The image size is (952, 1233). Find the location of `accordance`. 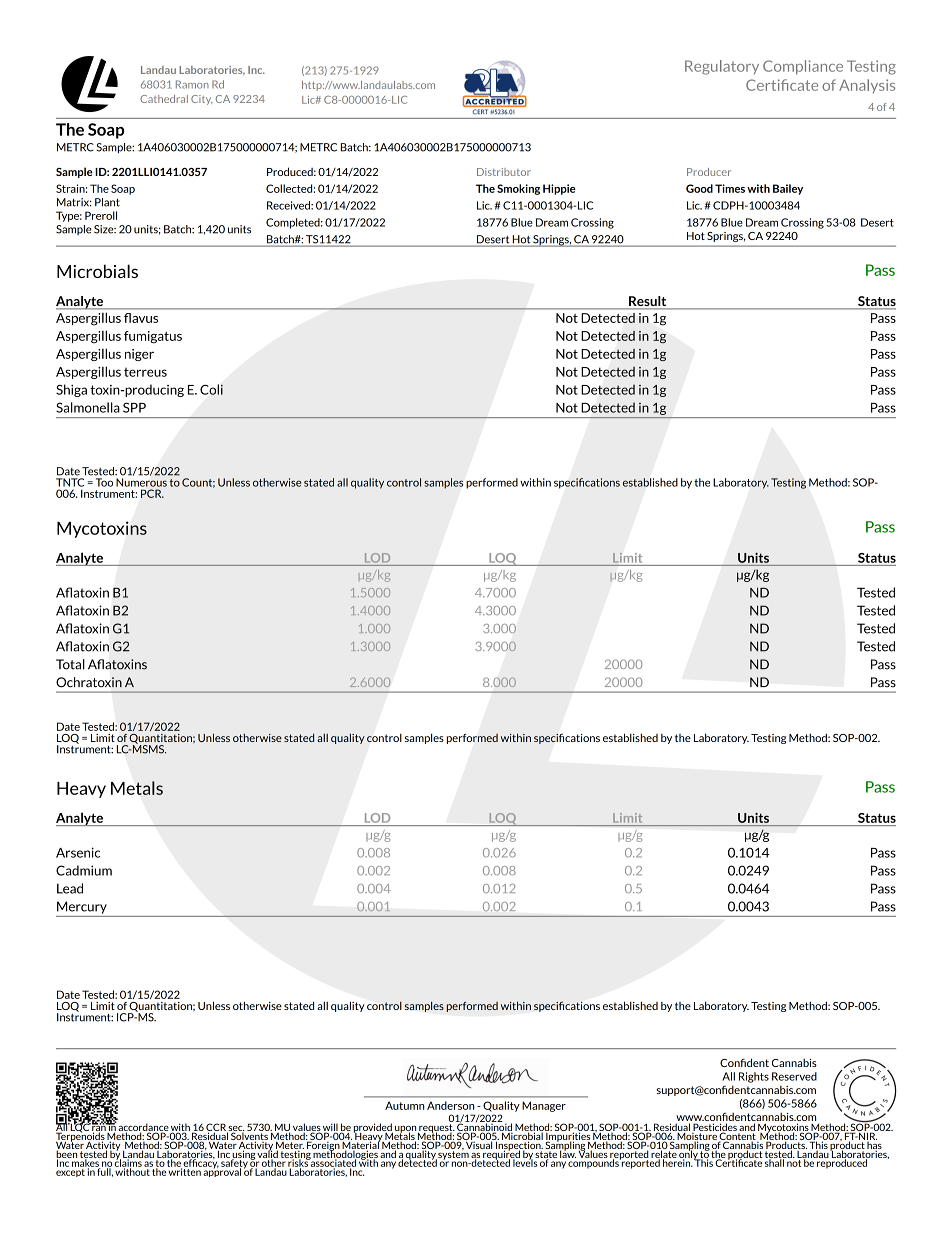

accordance is located at coordinates (143, 1128).
